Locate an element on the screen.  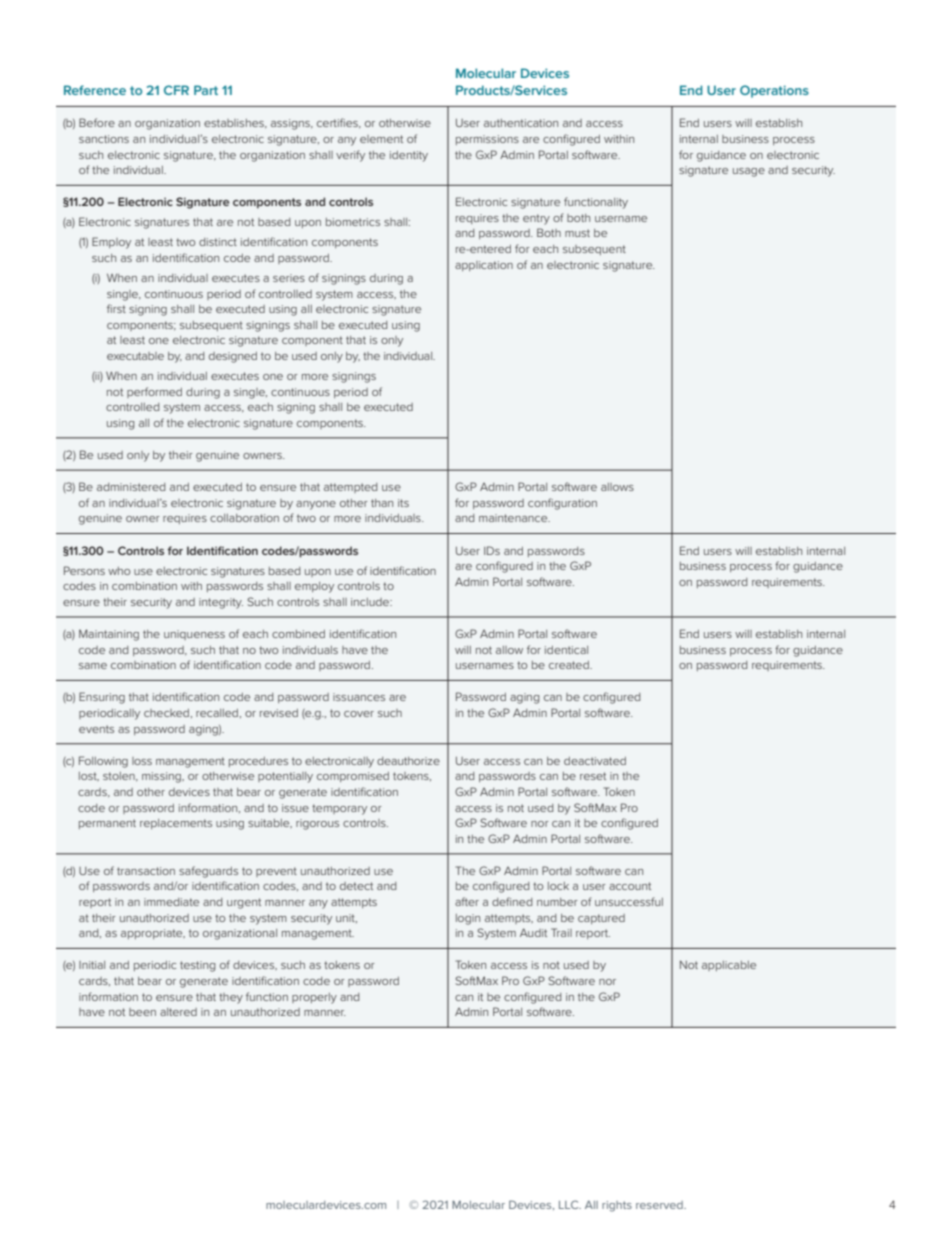
reserved is located at coordinates (660, 1205).
